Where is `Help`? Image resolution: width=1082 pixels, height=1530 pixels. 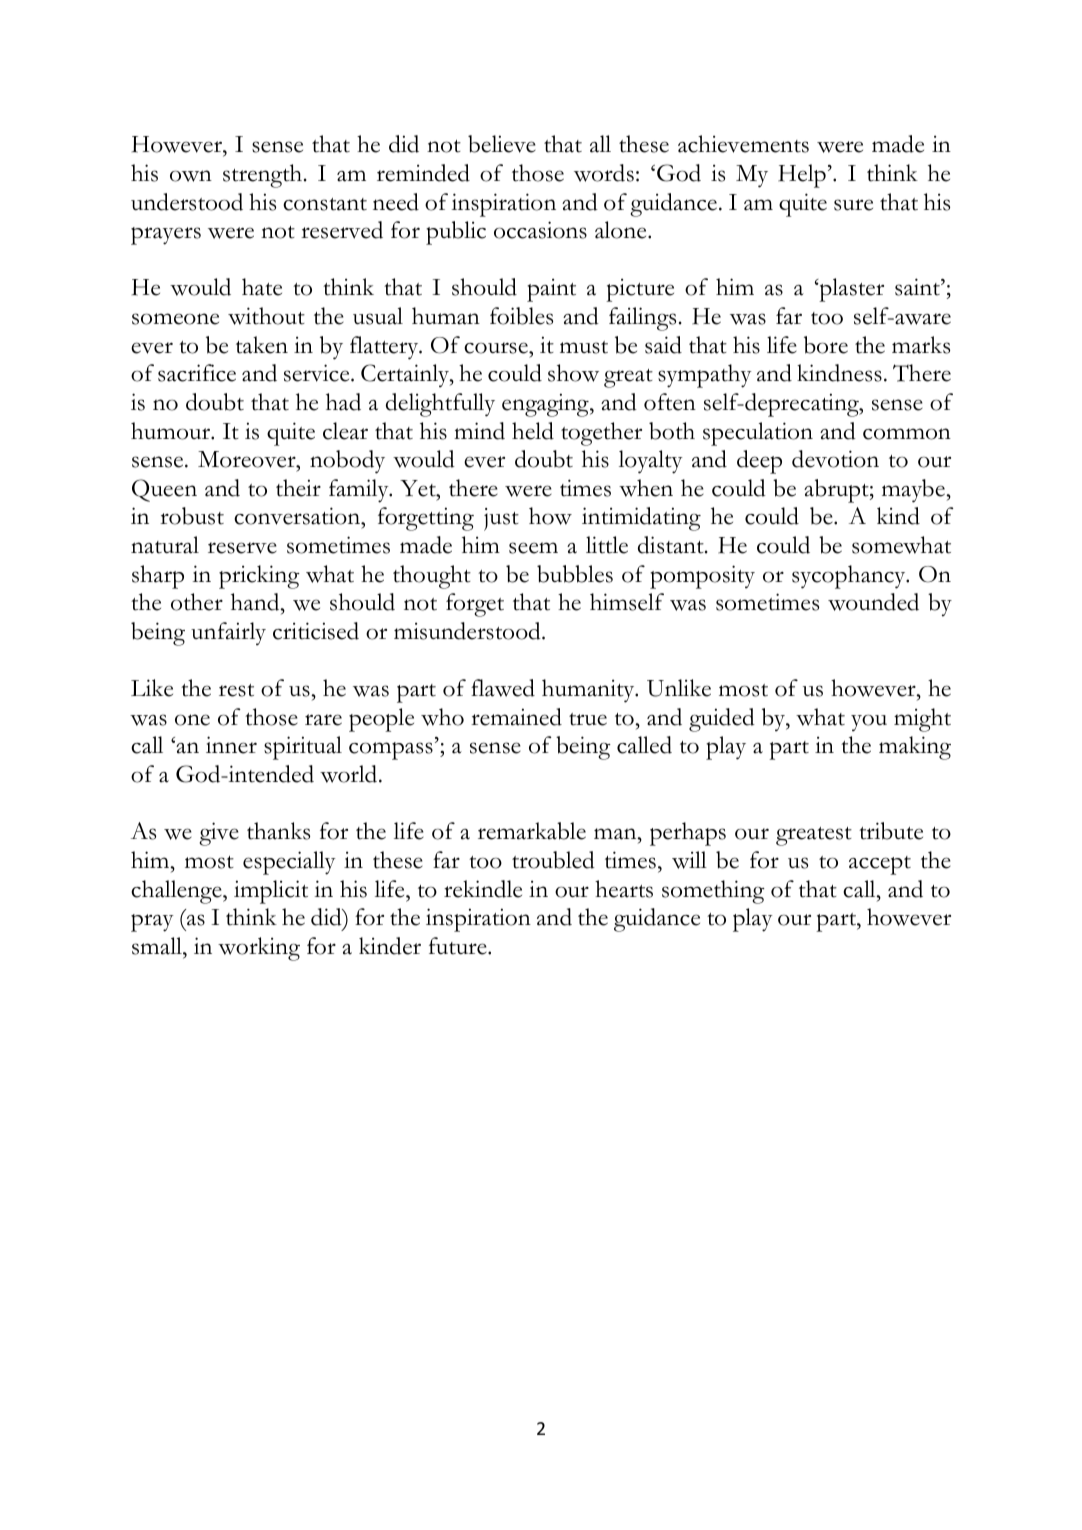
Help is located at coordinates (802, 176).
